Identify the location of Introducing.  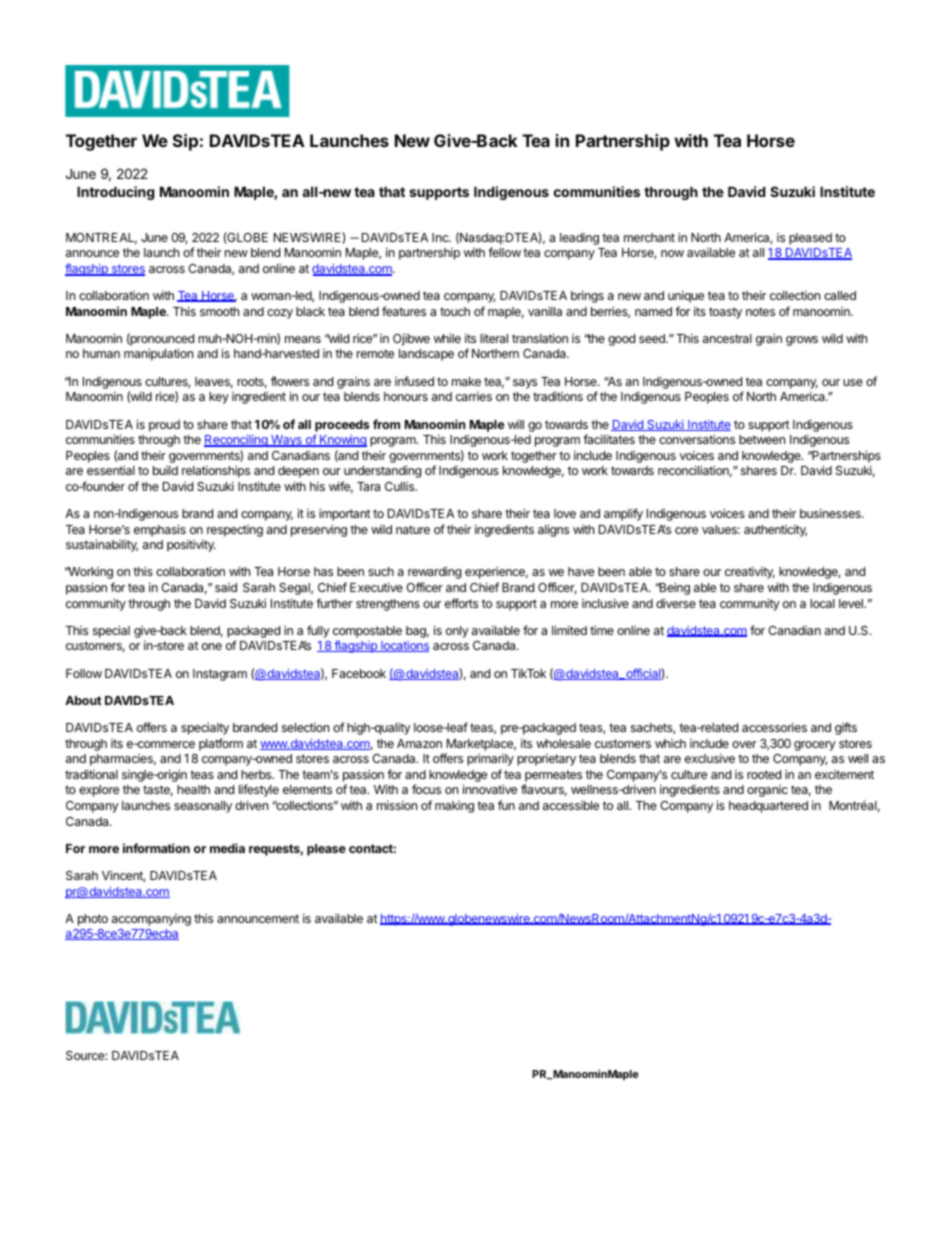
(116, 193).
